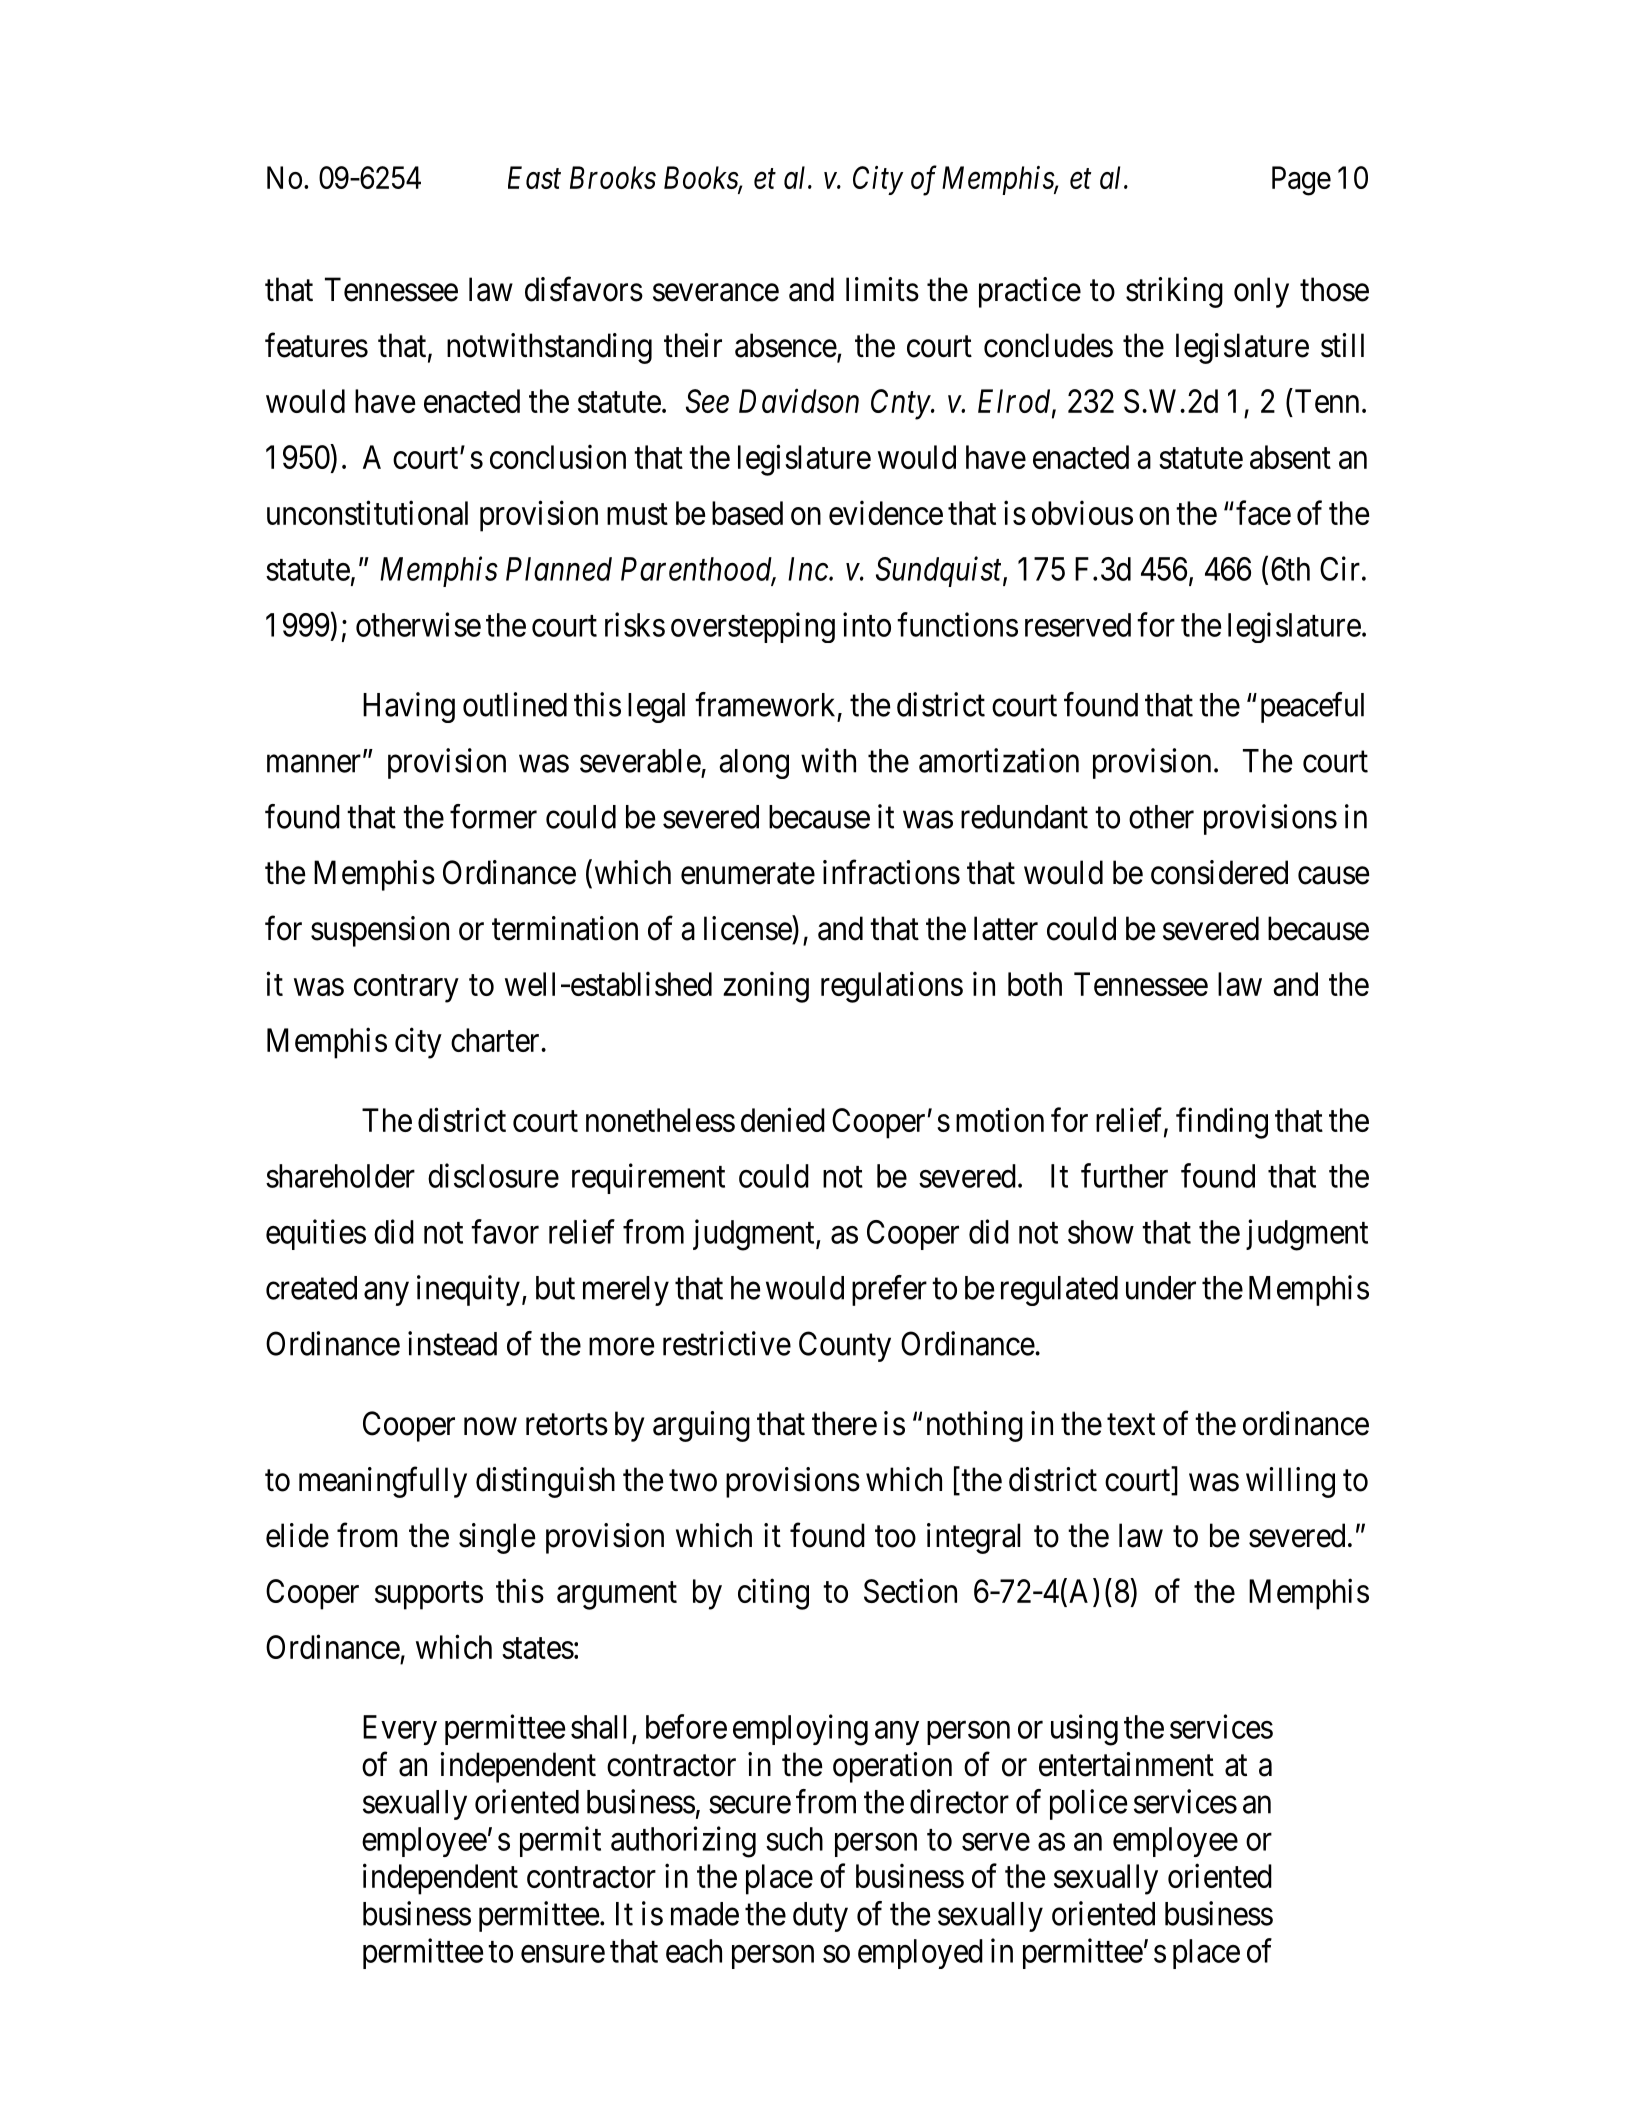 The height and width of the document is (2114, 1633). What do you see at coordinates (867, 624) in the document?
I see `into` at bounding box center [867, 624].
